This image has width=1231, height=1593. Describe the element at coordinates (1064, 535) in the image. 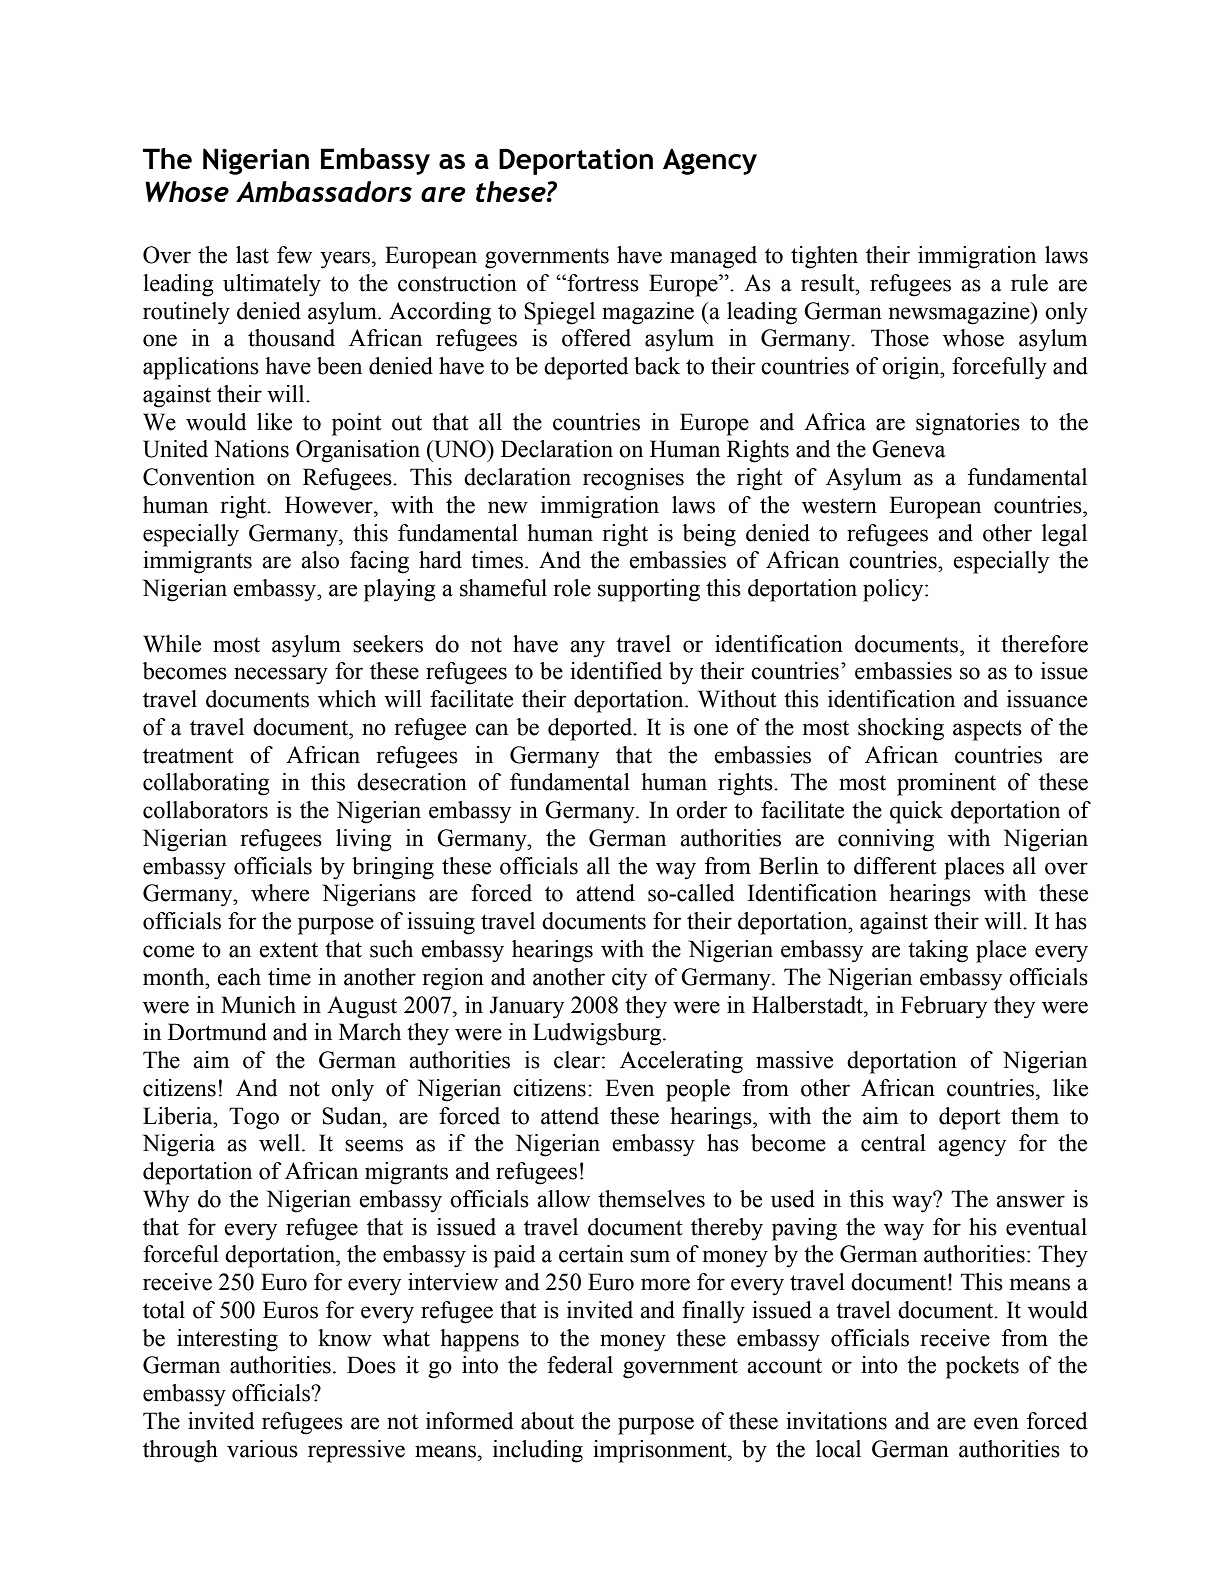

I see `legal` at that location.
